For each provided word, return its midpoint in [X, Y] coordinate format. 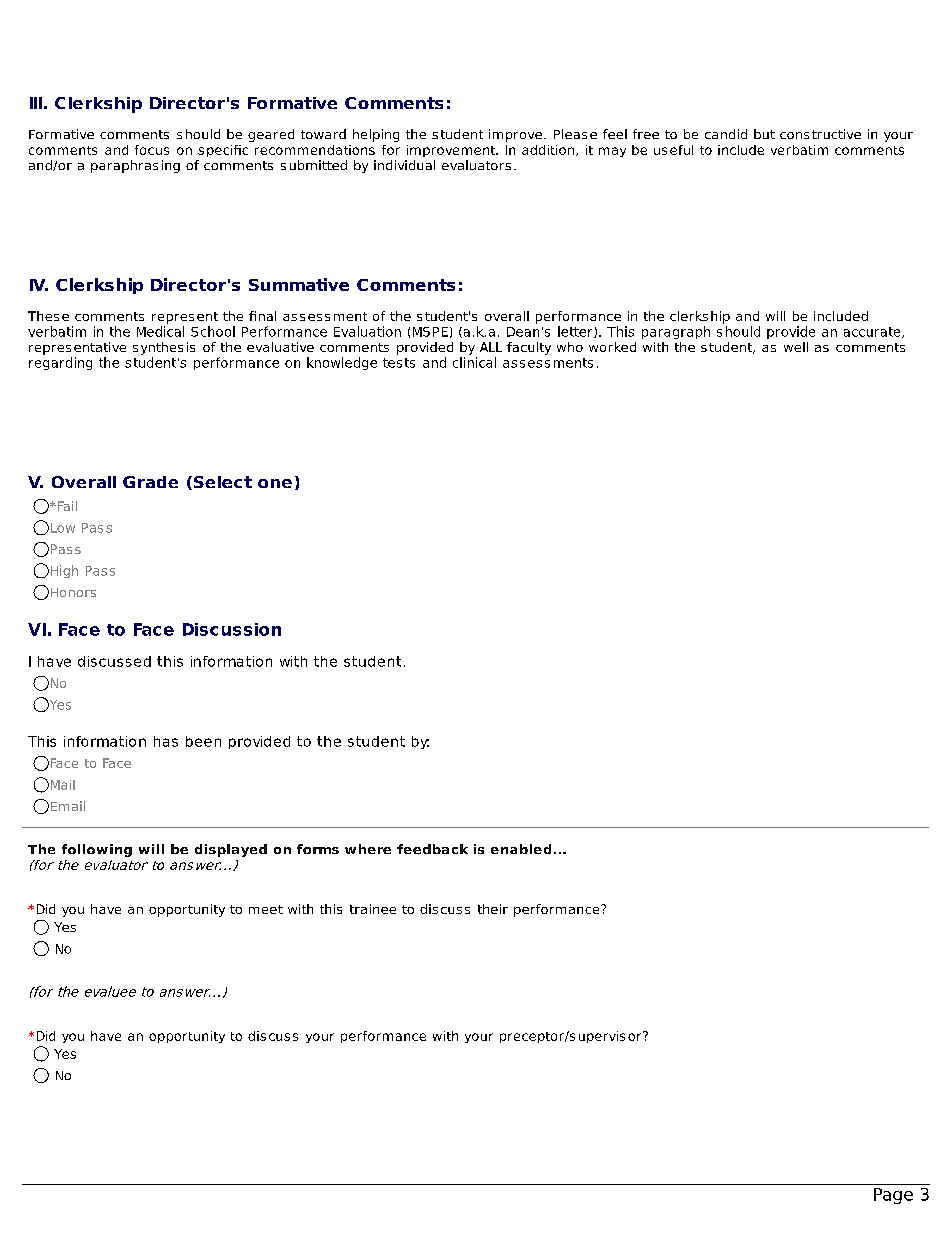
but [764, 134]
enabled [521, 849]
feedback [432, 849]
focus [152, 150]
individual [404, 165]
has [166, 741]
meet [266, 909]
